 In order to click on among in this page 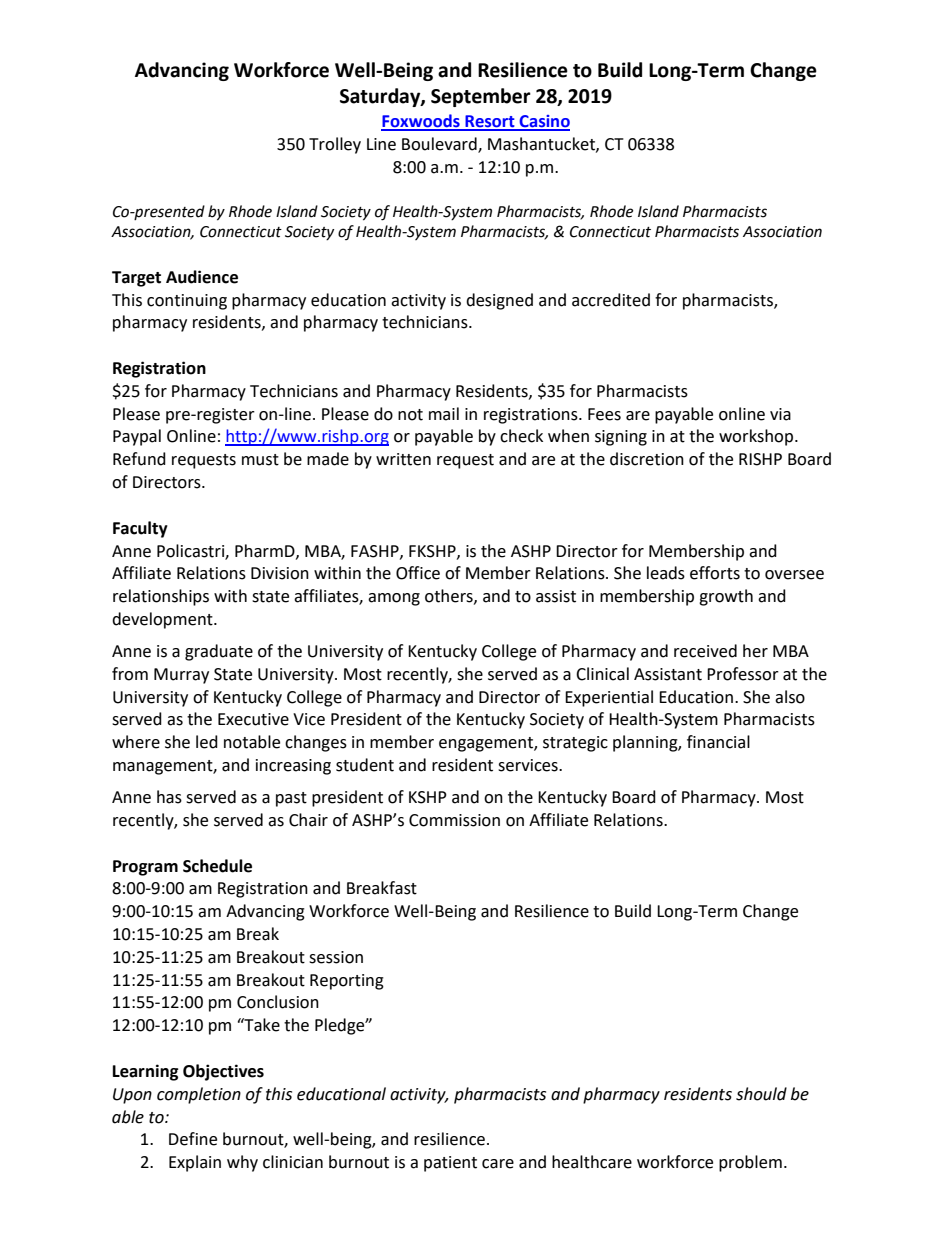, I will do `click(394, 599)`.
